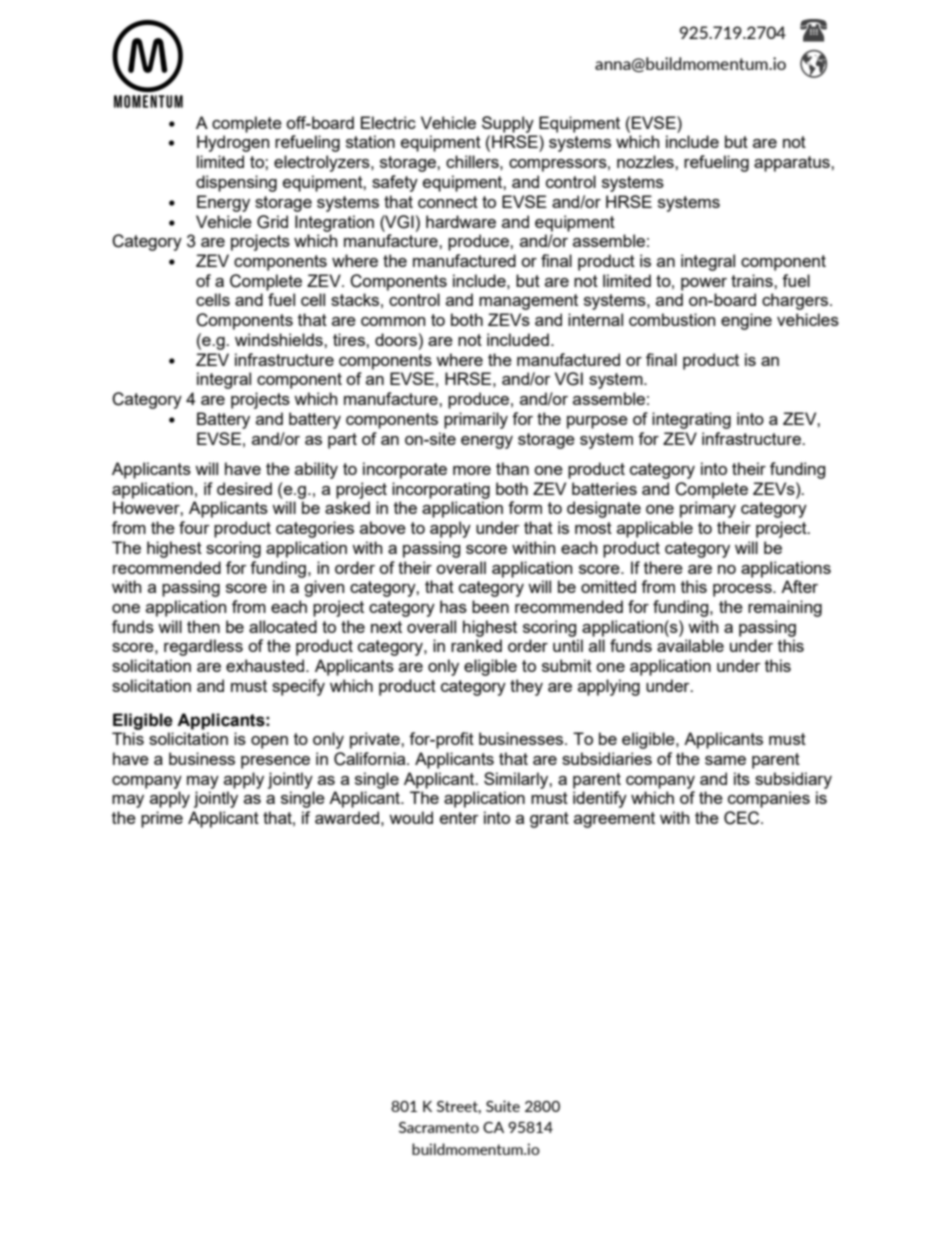 This screenshot has width=952, height=1233. Describe the element at coordinates (439, 1127) in the screenshot. I see `Sacramento` at that location.
